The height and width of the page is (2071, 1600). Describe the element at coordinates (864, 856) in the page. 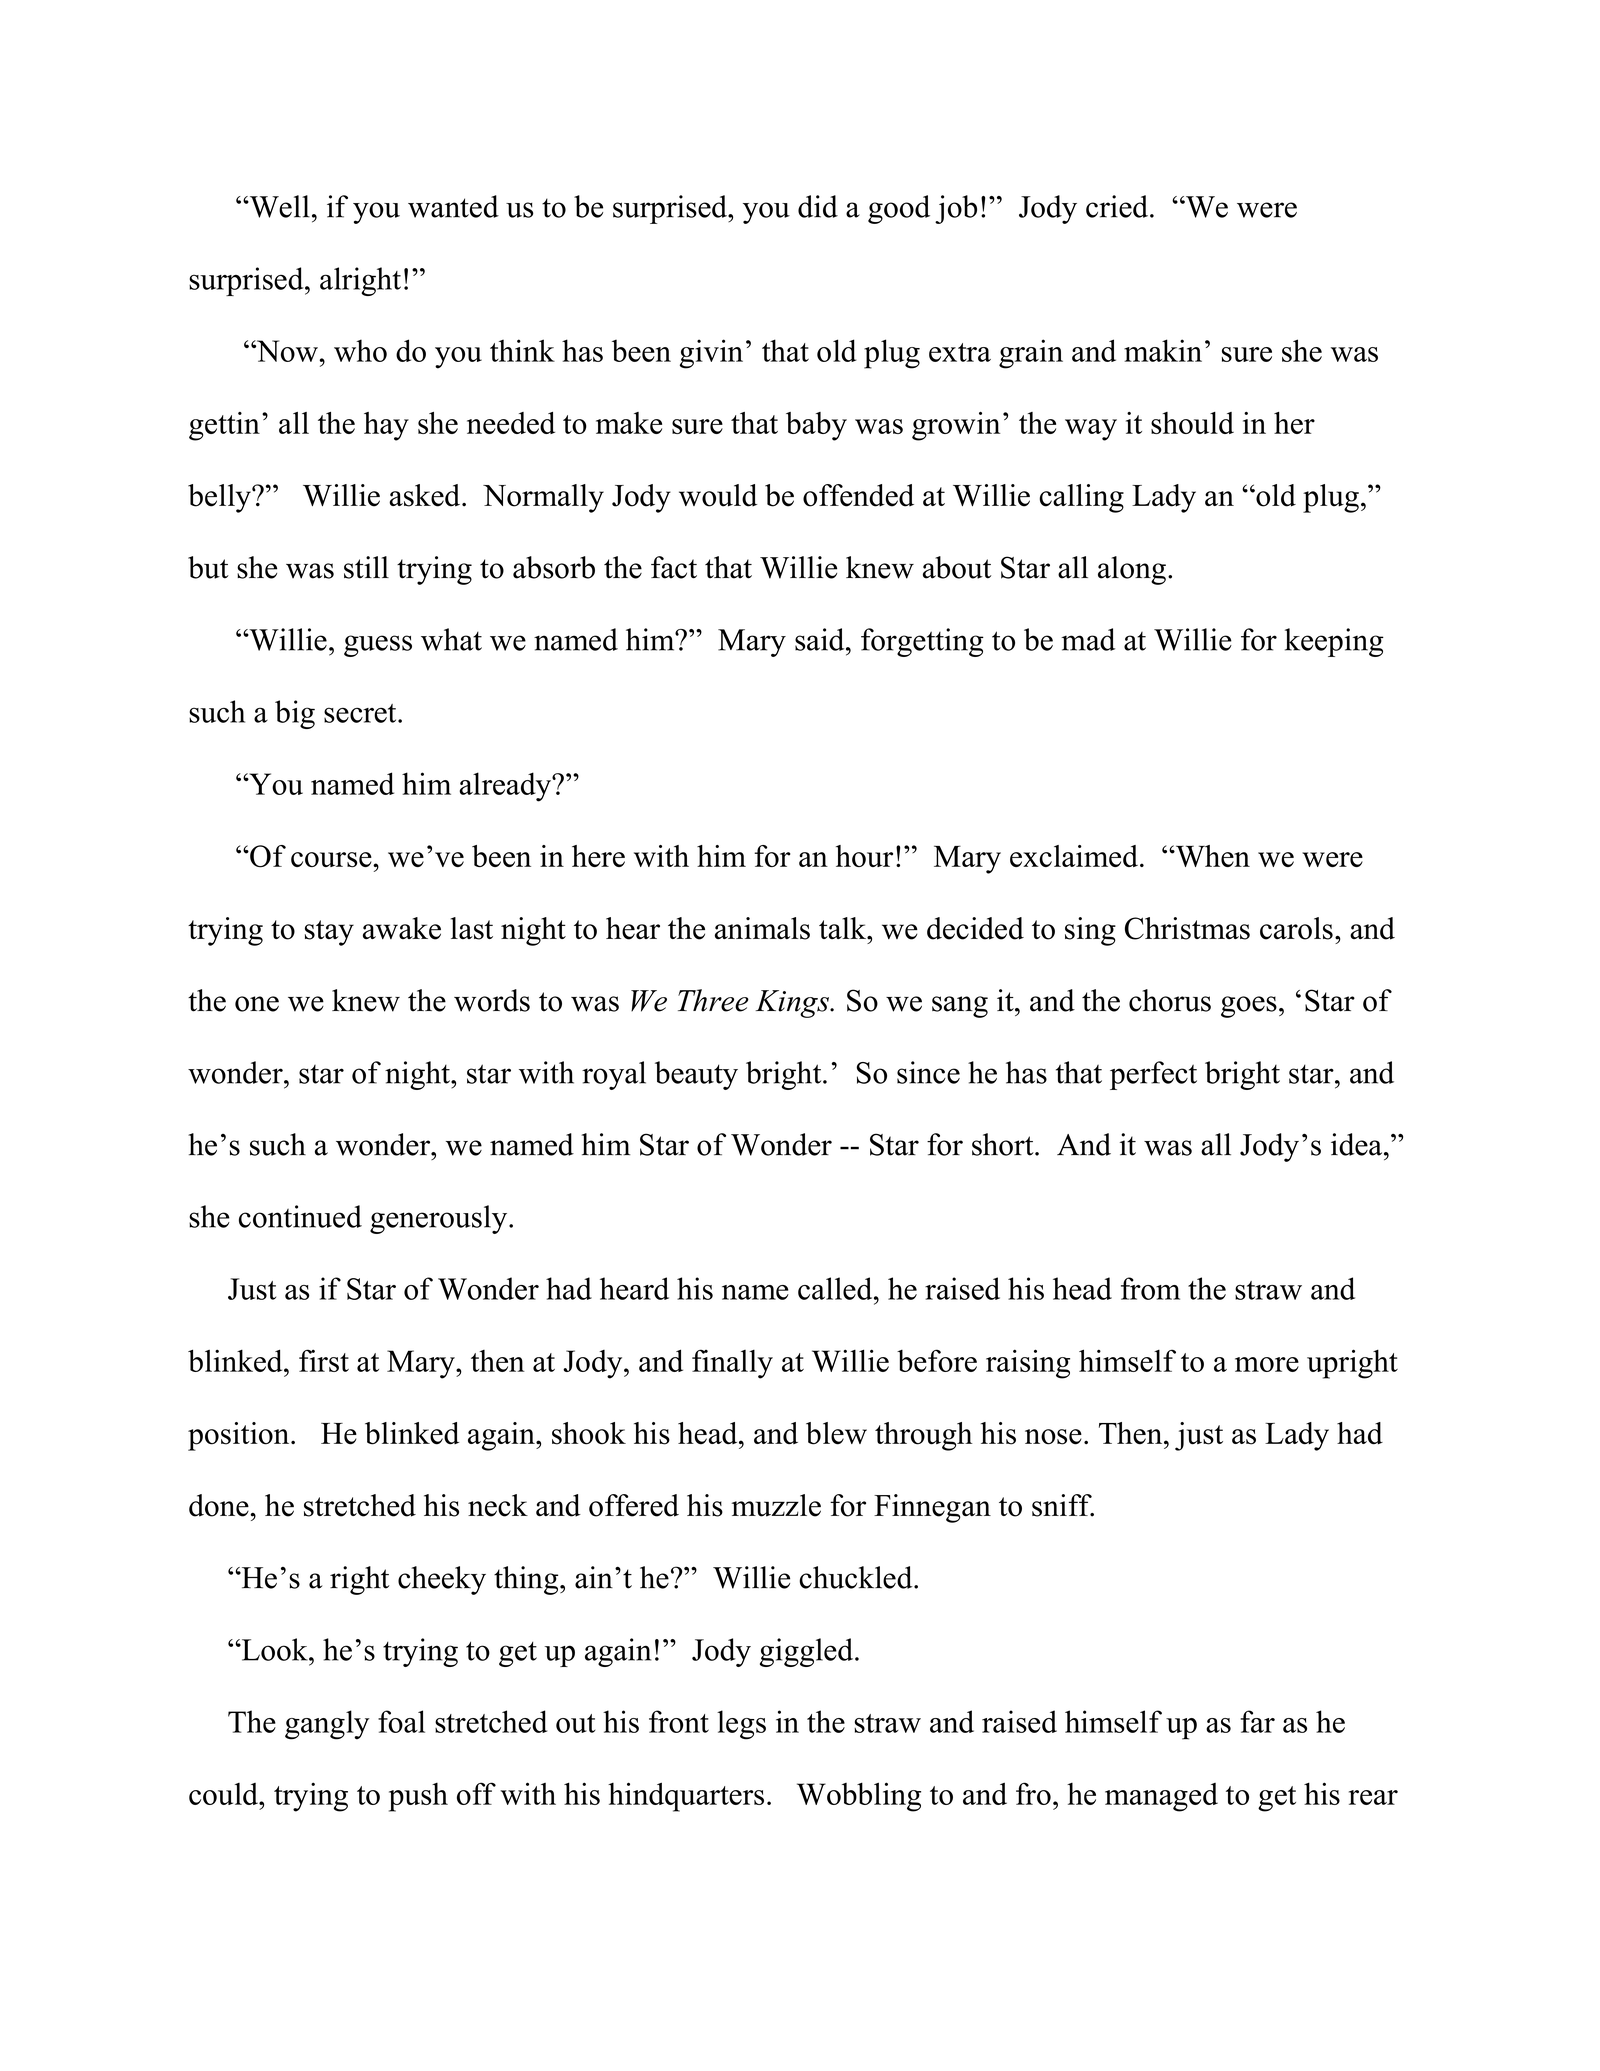

I see `hour` at that location.
